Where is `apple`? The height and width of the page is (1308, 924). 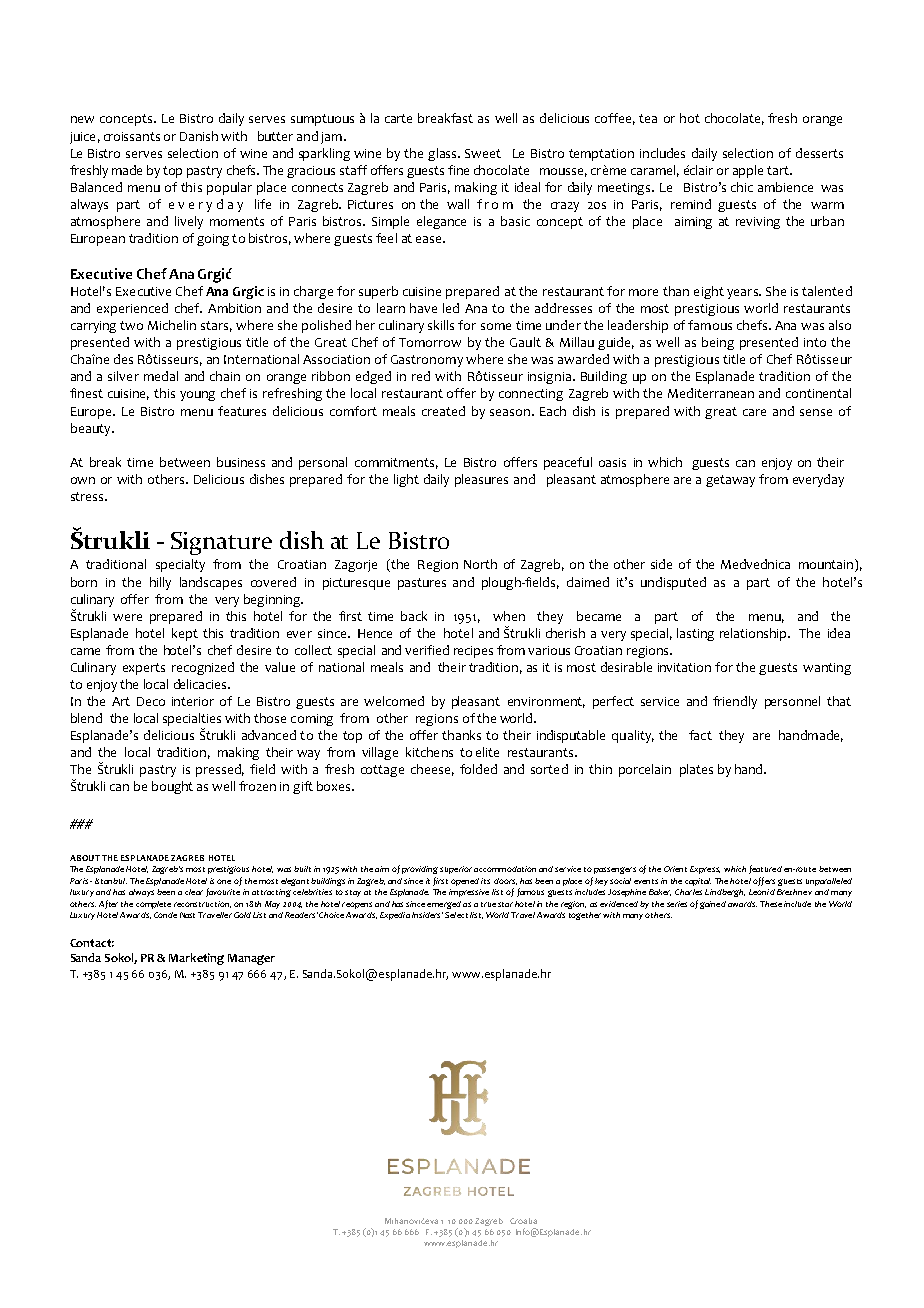
apple is located at coordinates (748, 171).
